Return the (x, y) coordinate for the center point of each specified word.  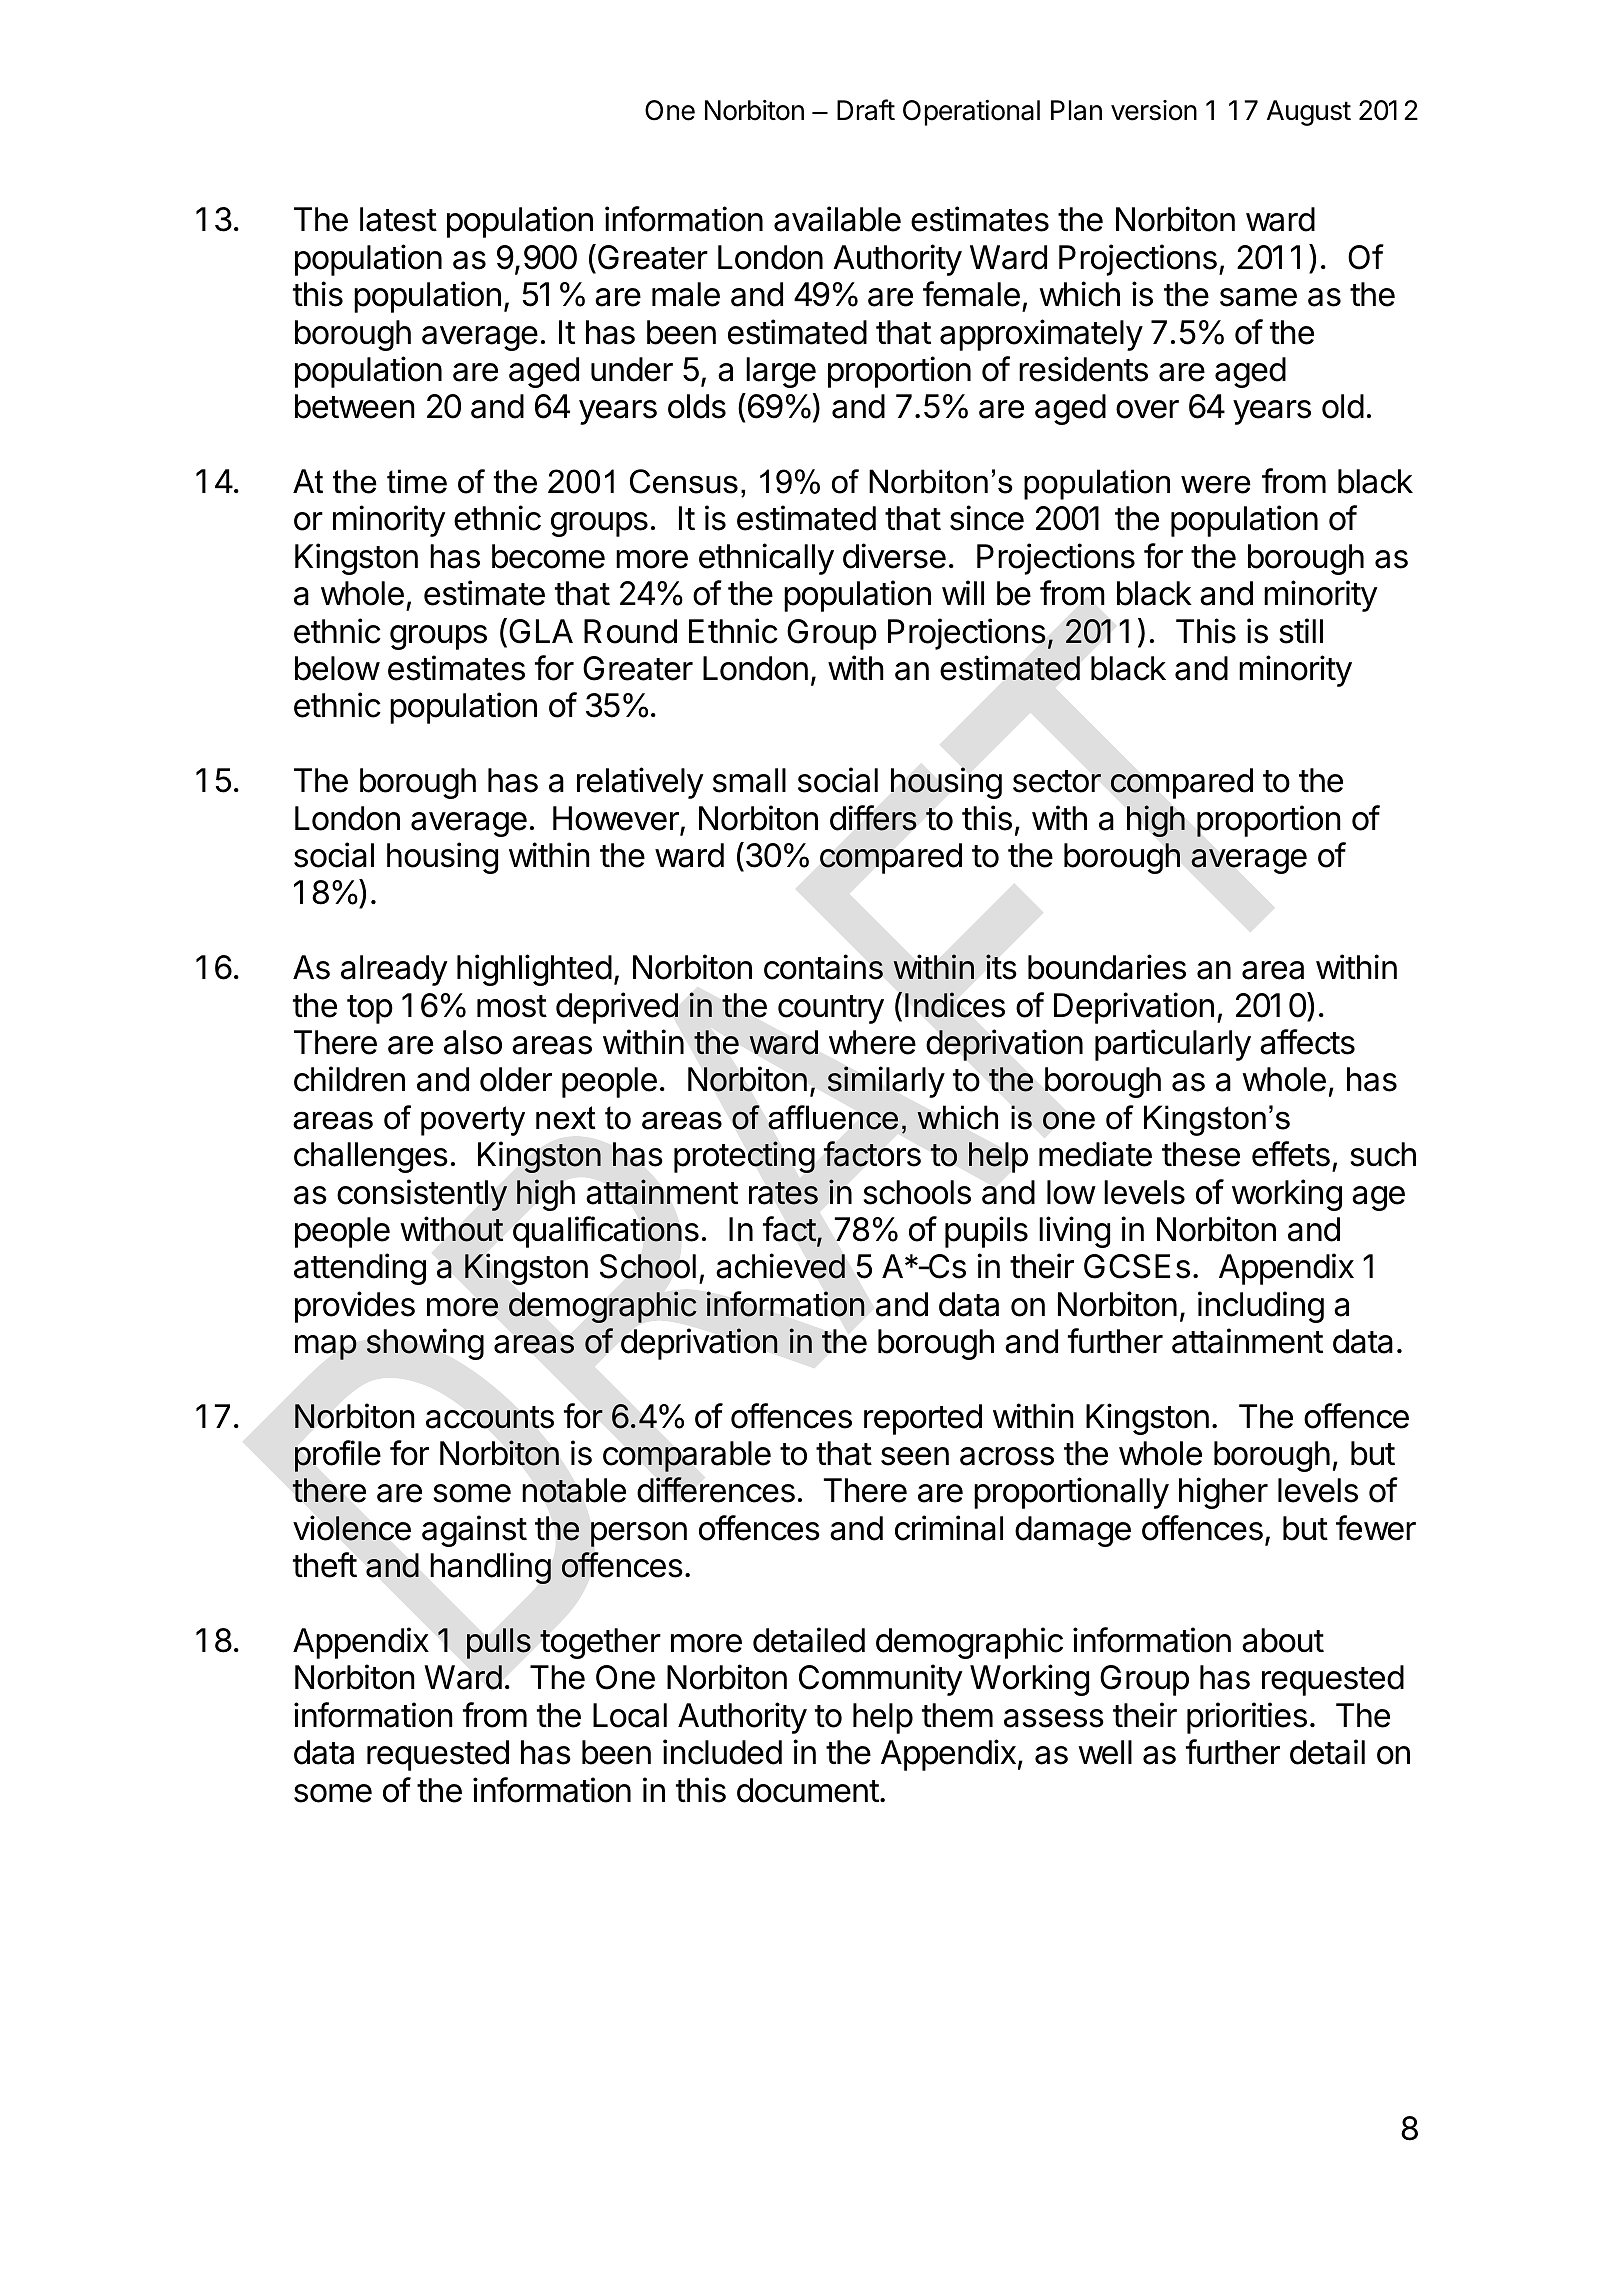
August (1309, 113)
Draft (866, 110)
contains (823, 967)
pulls (499, 1643)
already (394, 970)
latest (398, 219)
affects (1307, 1042)
